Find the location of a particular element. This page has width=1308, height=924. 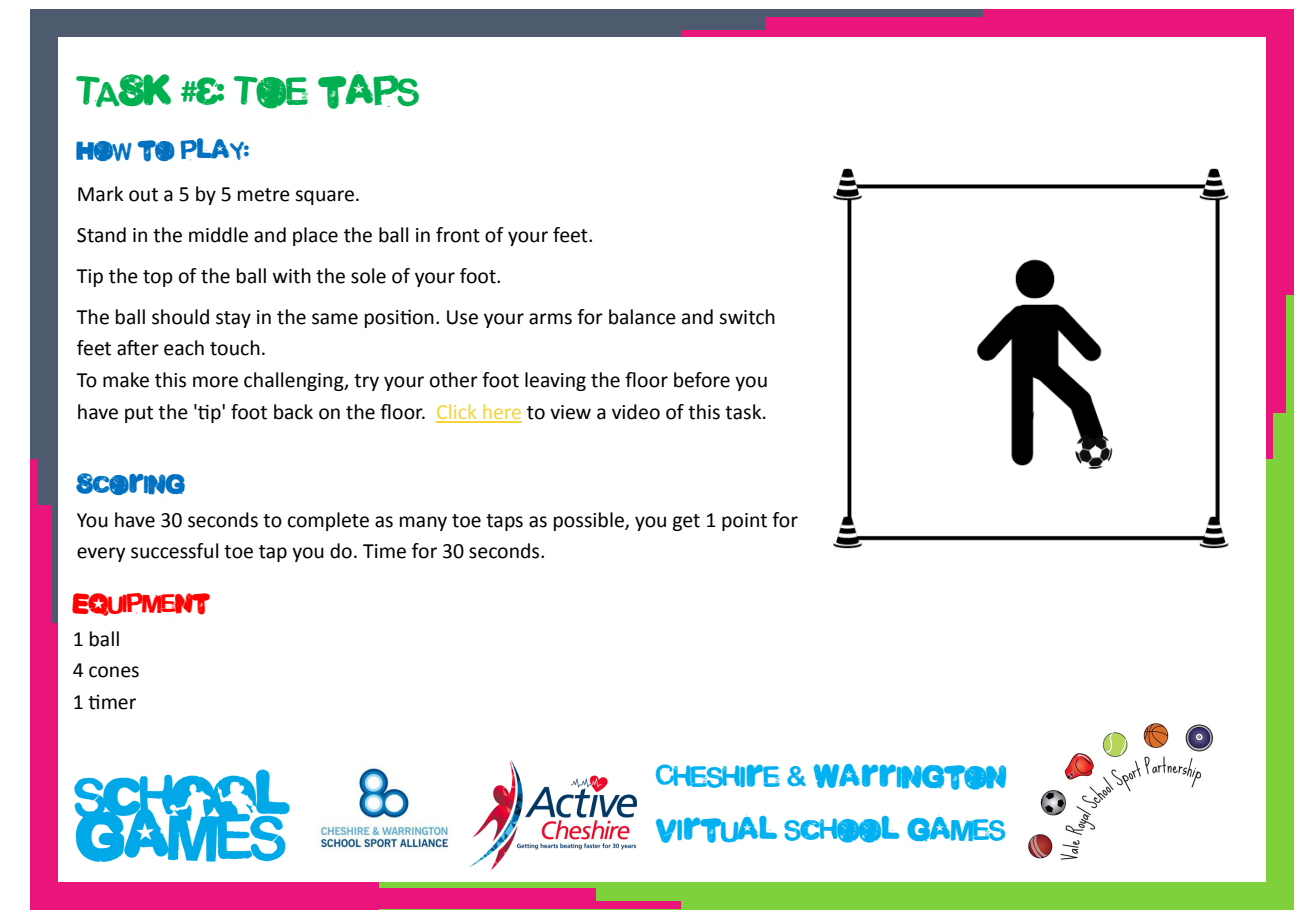

switch is located at coordinates (747, 317).
